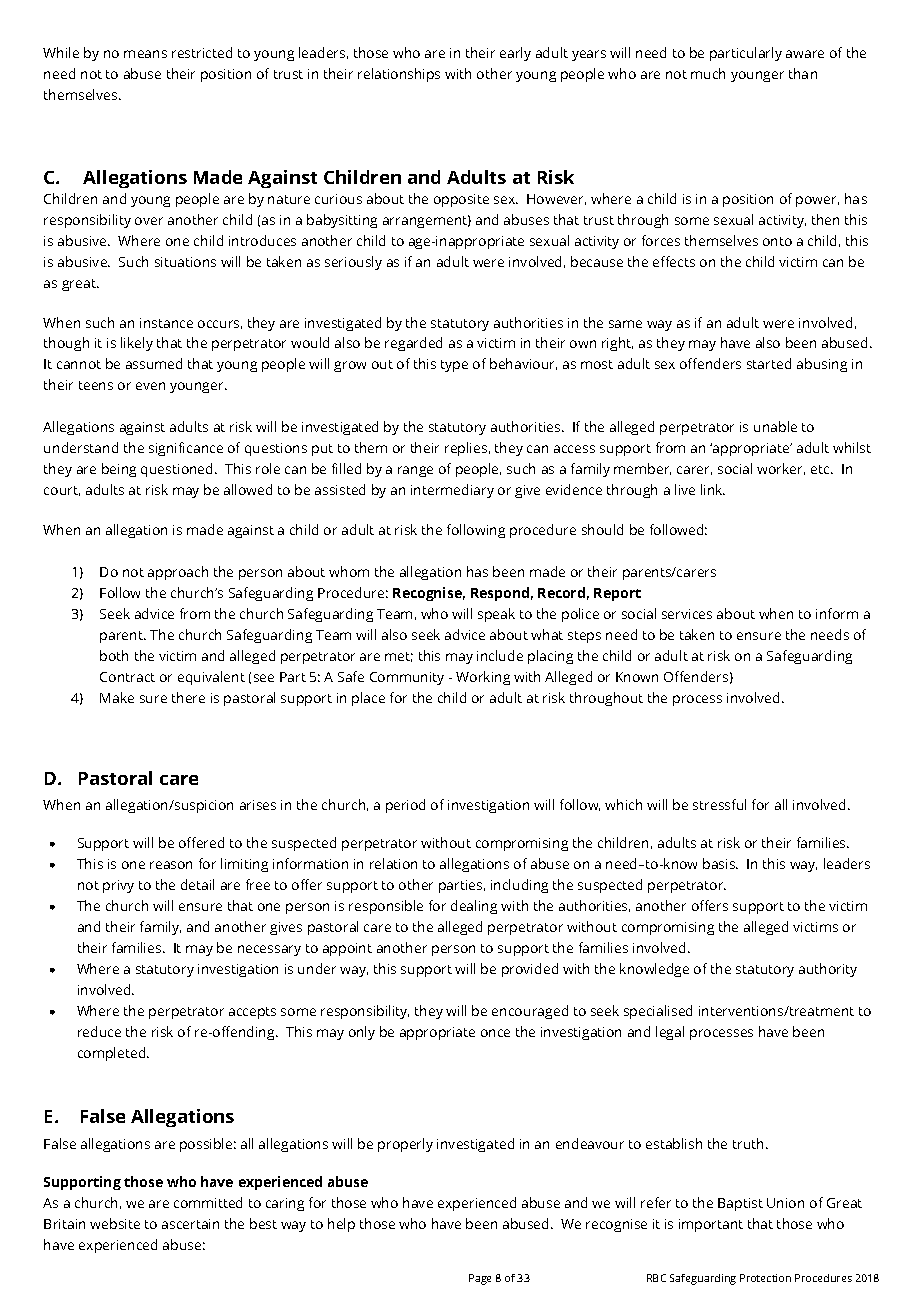 Image resolution: width=924 pixels, height=1308 pixels. Describe the element at coordinates (687, 614) in the image. I see `services` at that location.
